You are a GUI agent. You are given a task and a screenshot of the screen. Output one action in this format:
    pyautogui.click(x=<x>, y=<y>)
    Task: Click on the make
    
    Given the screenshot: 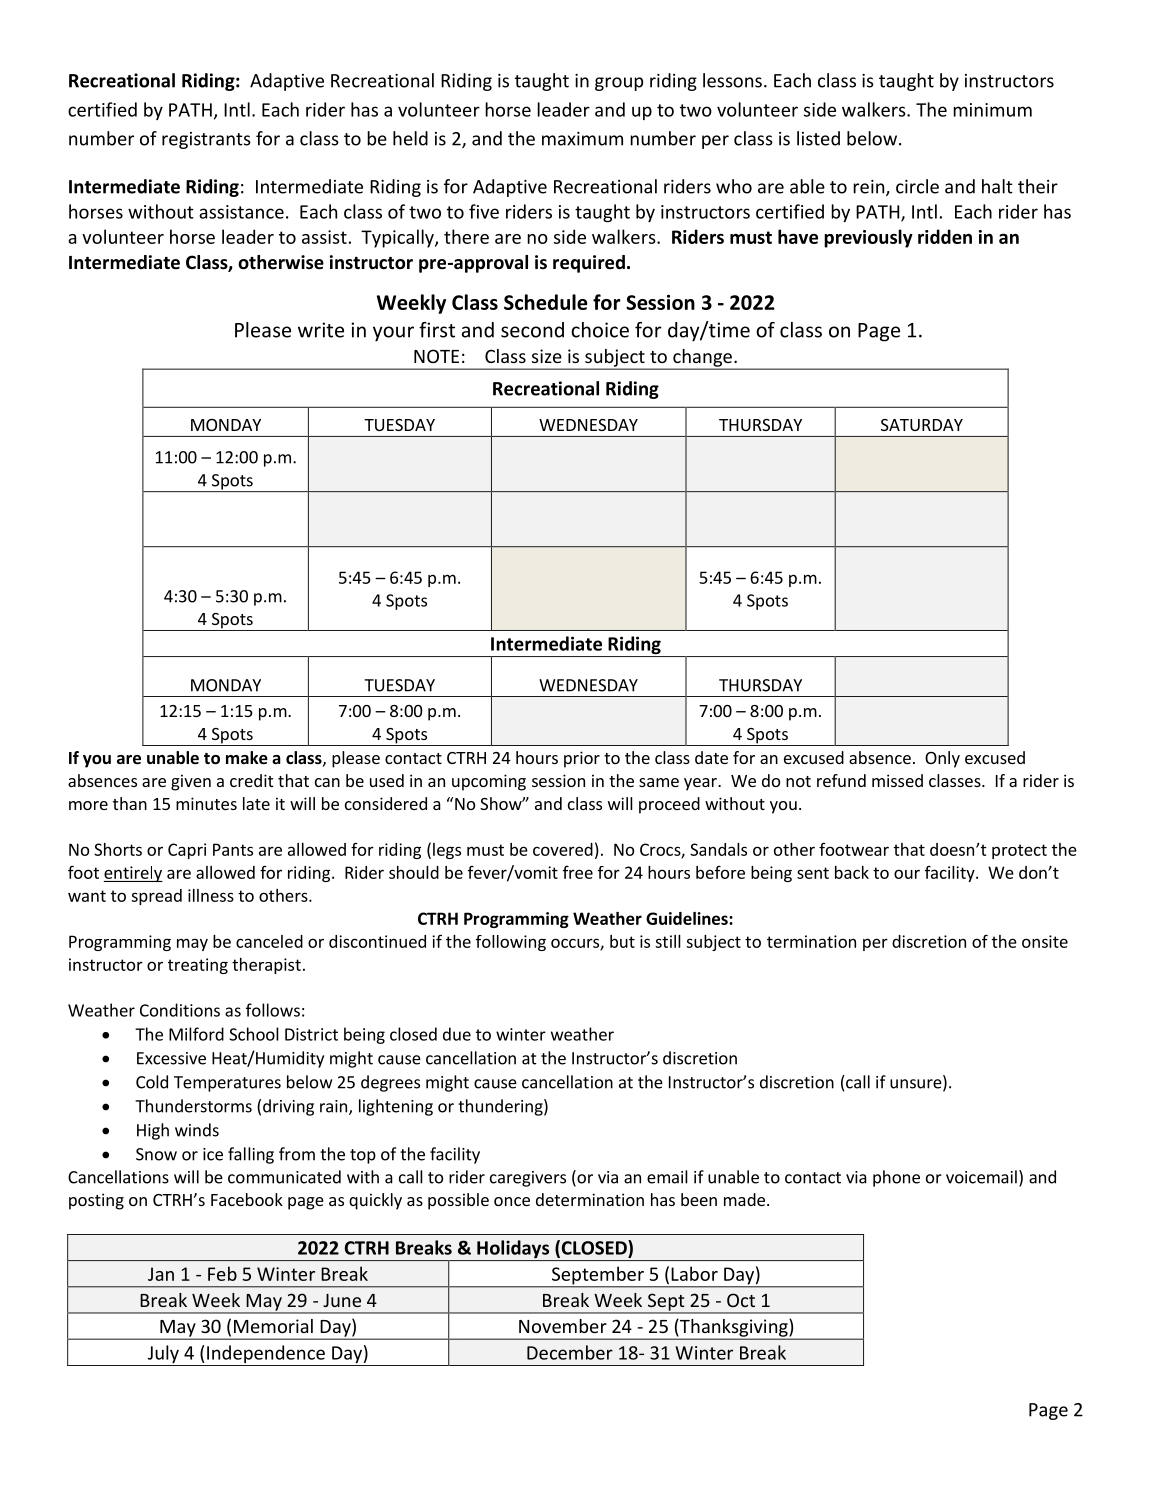 What is the action you would take?
    pyautogui.click(x=247, y=758)
